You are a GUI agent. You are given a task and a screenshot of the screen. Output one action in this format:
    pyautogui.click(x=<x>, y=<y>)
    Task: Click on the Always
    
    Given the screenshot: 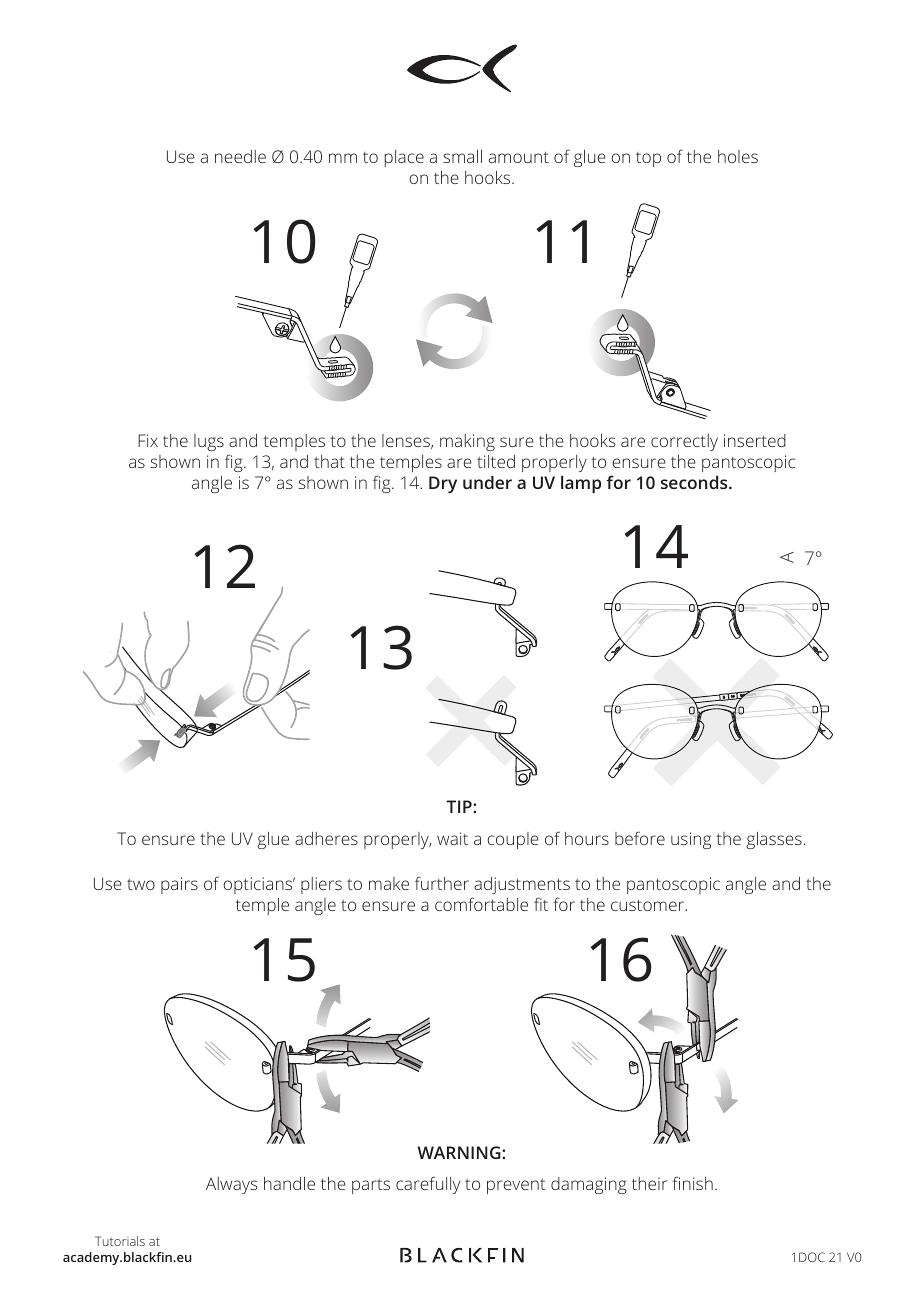 What is the action you would take?
    pyautogui.click(x=232, y=1185)
